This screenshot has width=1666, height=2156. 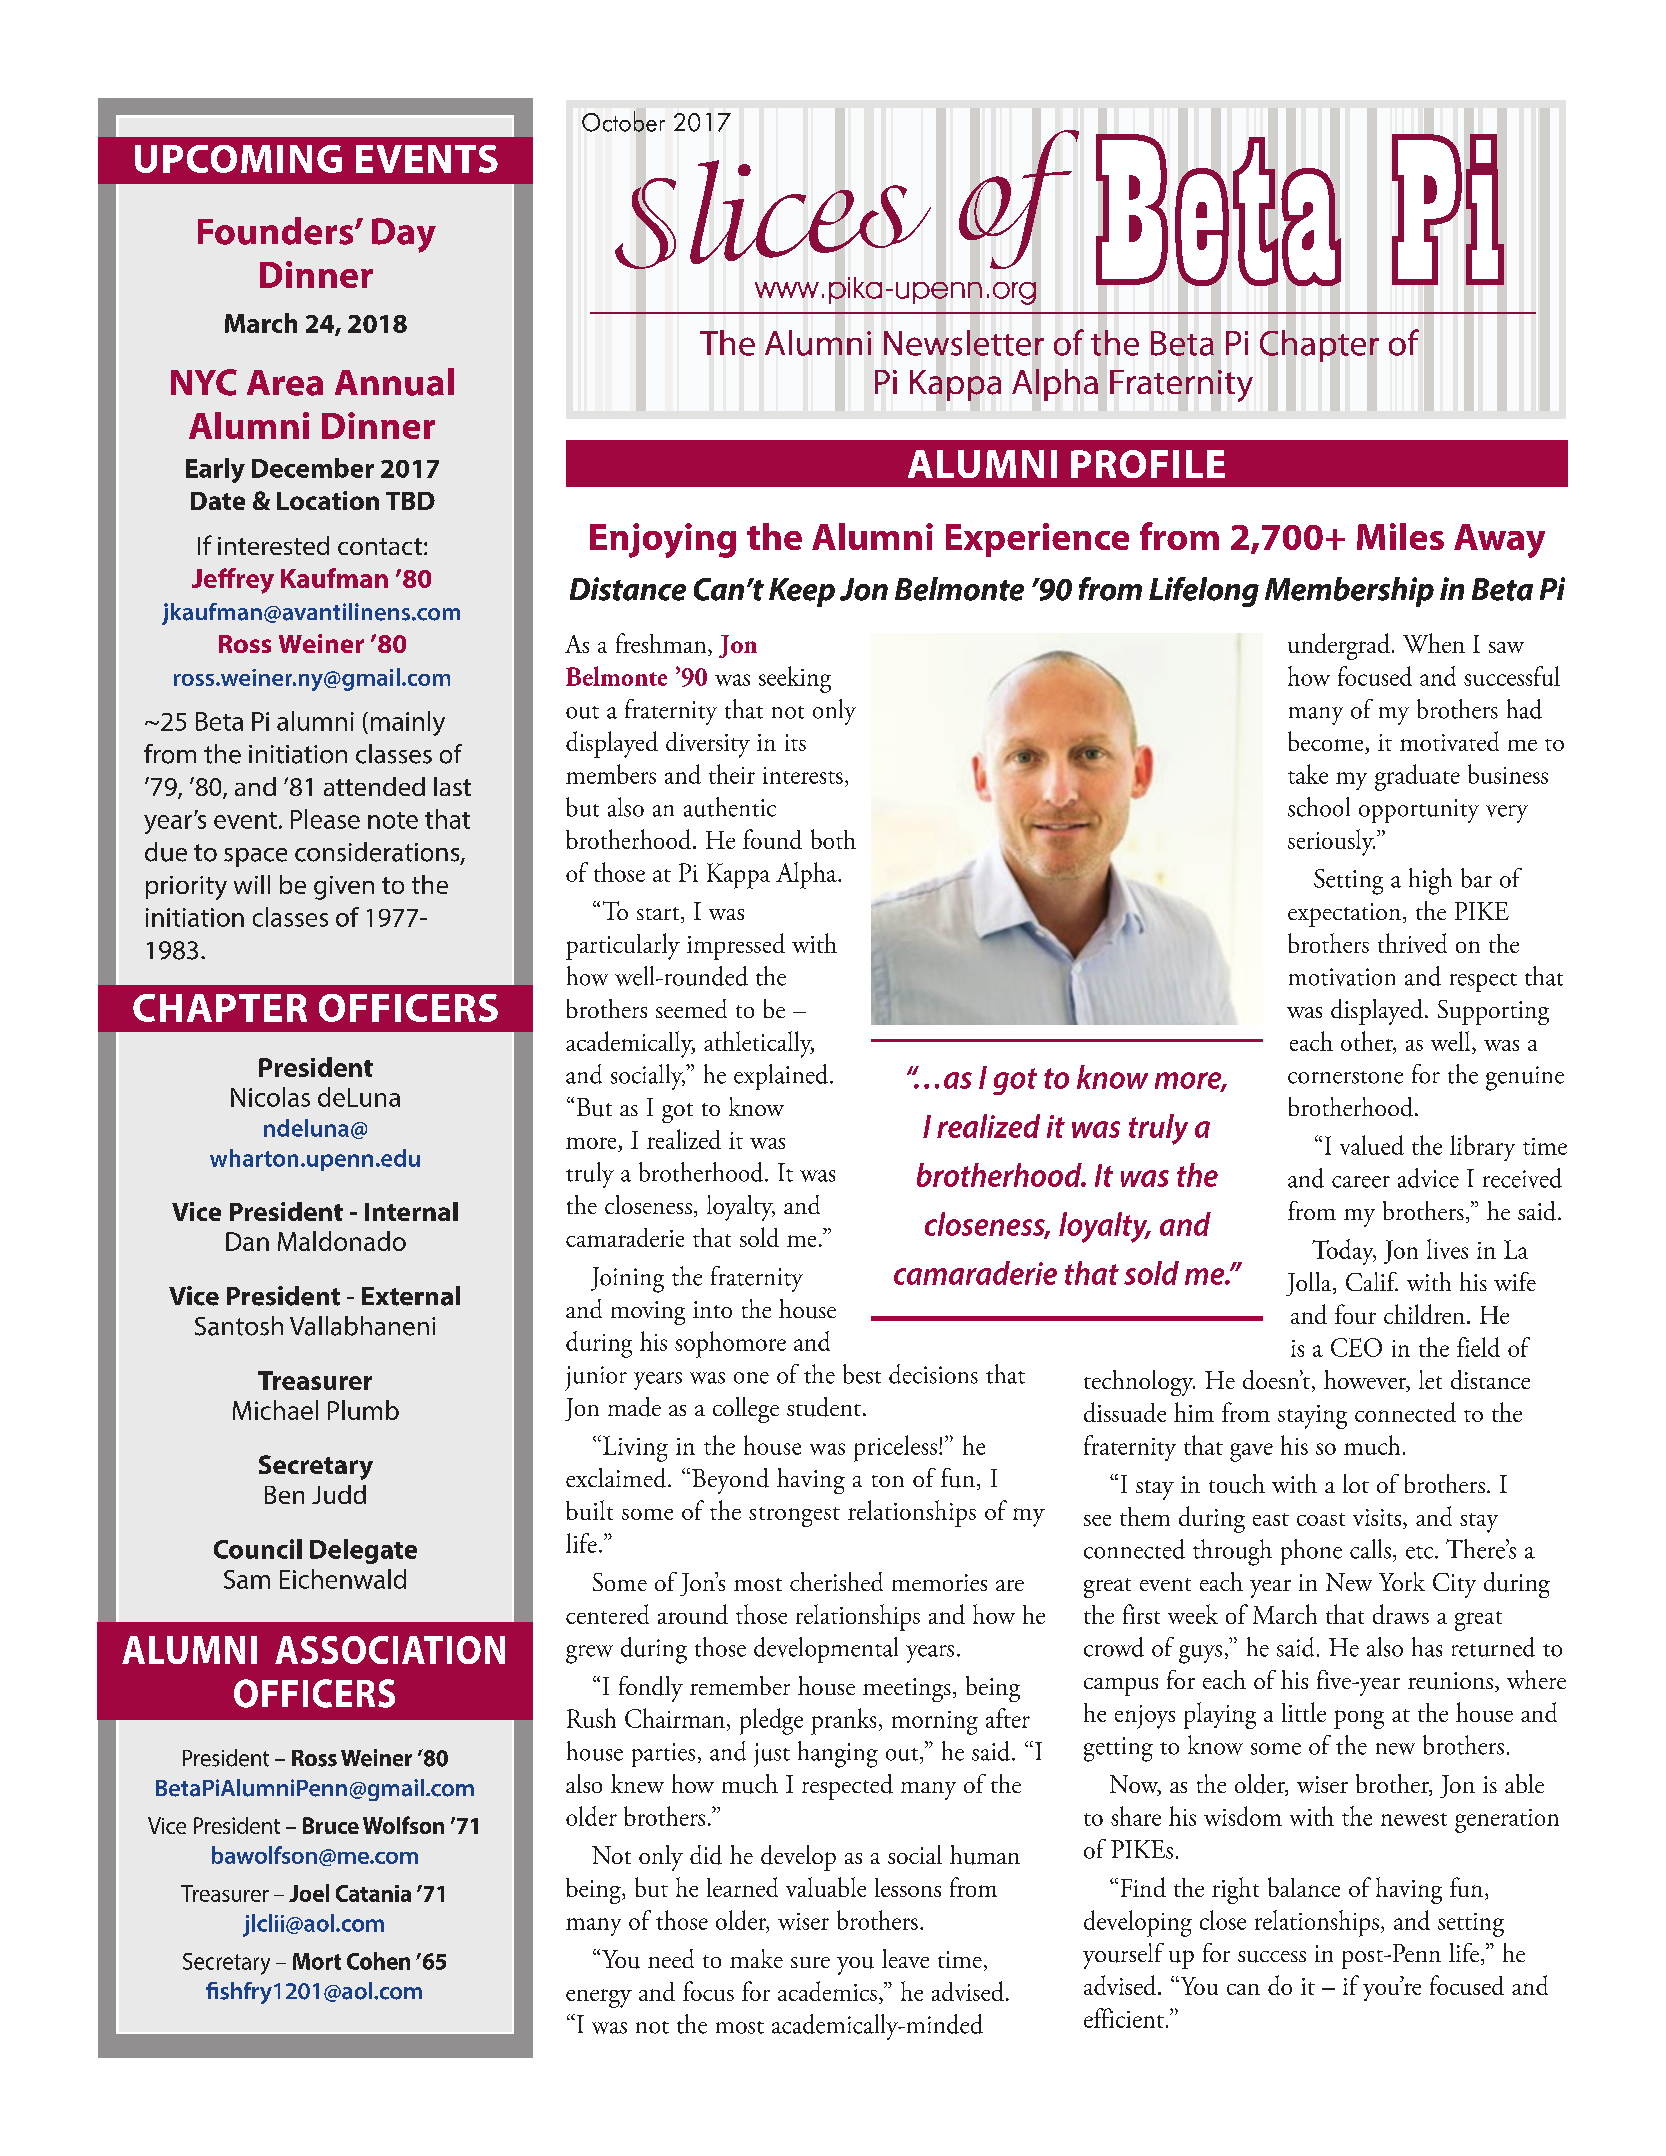 What do you see at coordinates (782, 1077) in the screenshot?
I see `explained` at bounding box center [782, 1077].
